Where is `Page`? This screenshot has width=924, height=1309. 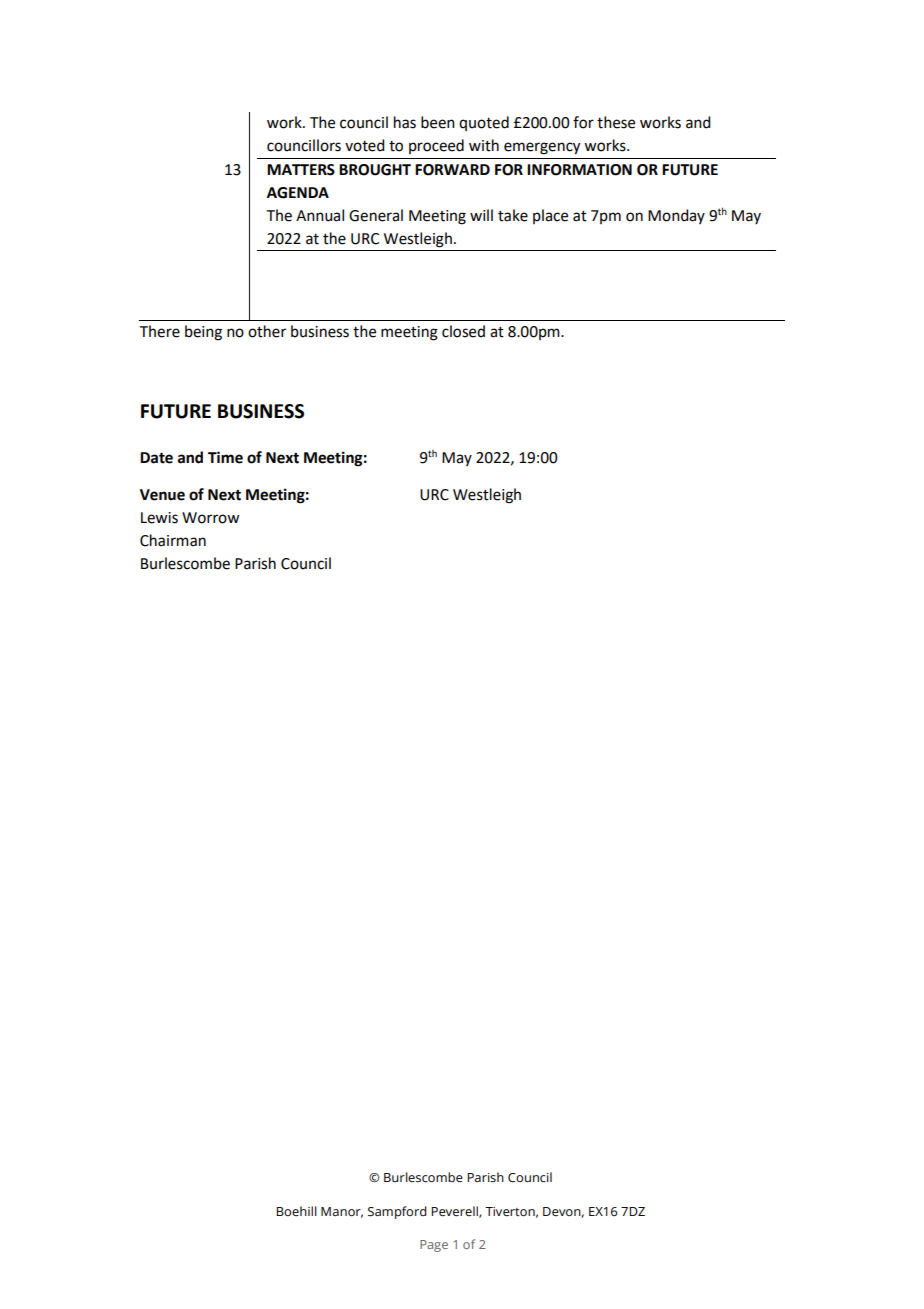 Page is located at coordinates (434, 1246).
